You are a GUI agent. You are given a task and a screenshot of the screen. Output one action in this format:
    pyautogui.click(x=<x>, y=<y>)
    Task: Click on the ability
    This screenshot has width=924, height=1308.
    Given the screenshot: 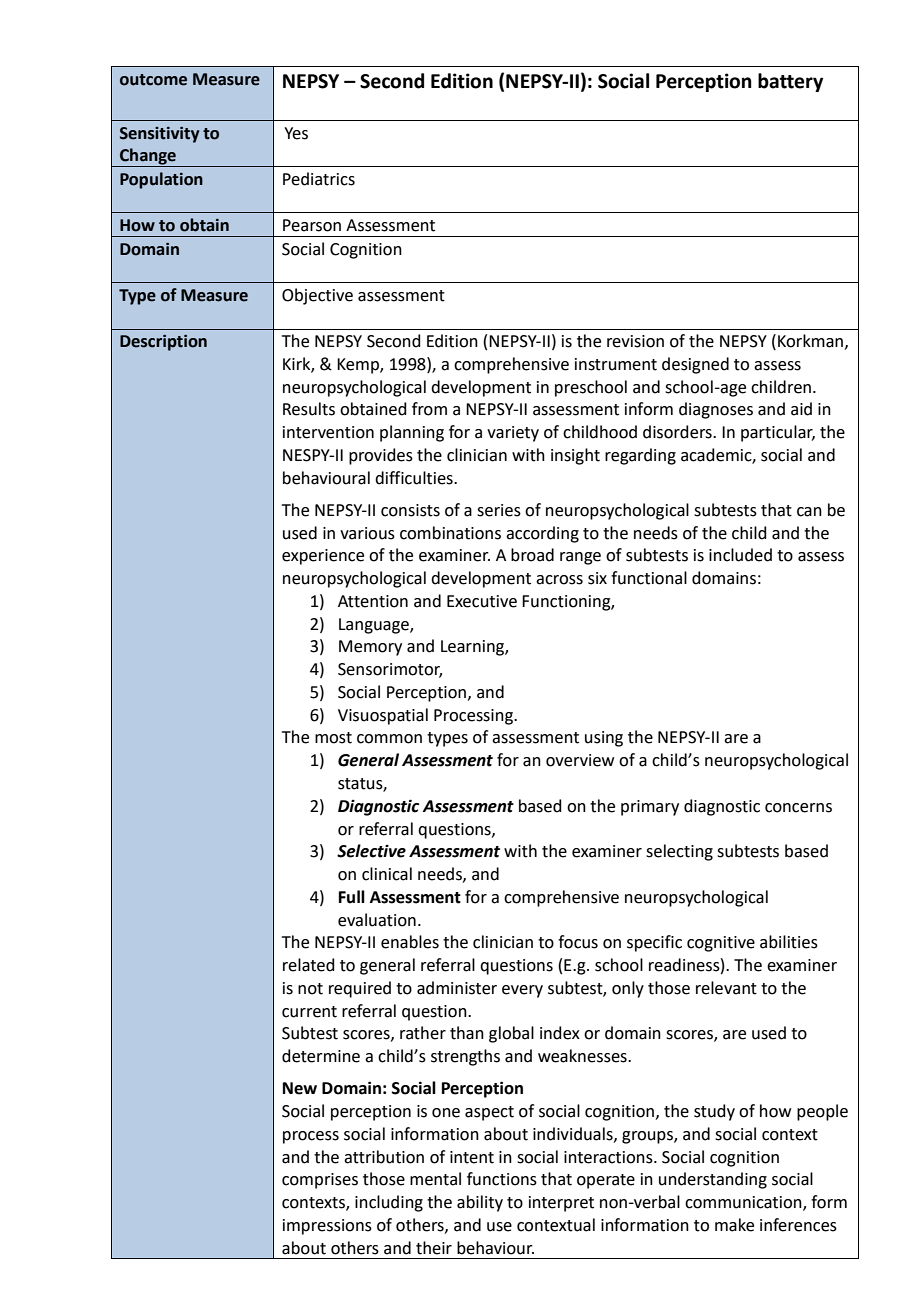 What is the action you would take?
    pyautogui.click(x=480, y=1203)
